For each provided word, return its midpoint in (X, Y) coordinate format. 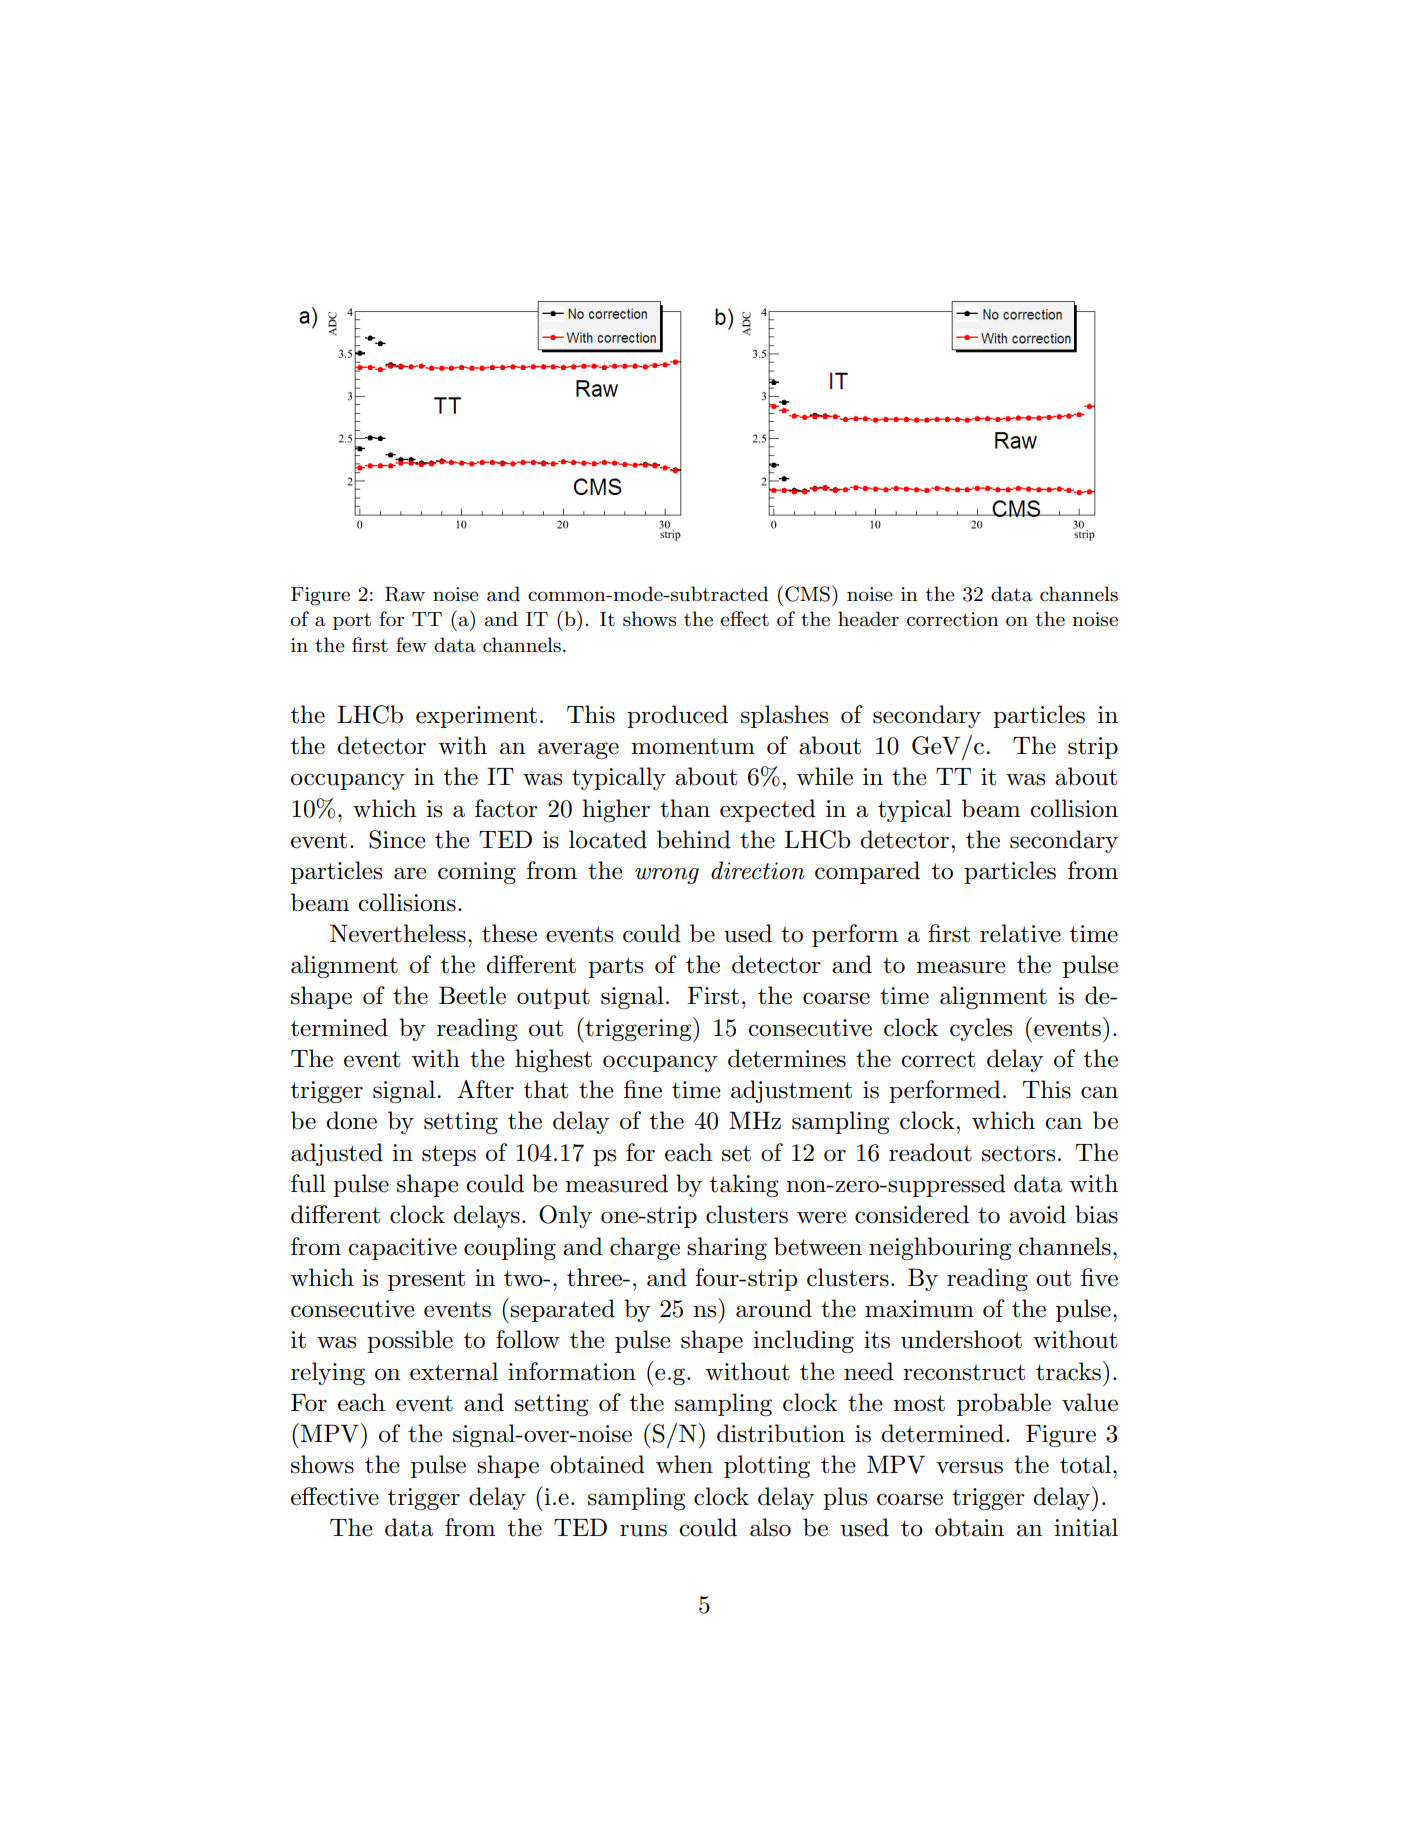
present (426, 1280)
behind (694, 839)
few (411, 645)
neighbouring (940, 1248)
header (868, 619)
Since (397, 839)
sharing (727, 1248)
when (684, 1464)
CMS (807, 594)
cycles (981, 1029)
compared (867, 872)
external (454, 1371)
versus (969, 1467)
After (485, 1089)
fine (643, 1089)
